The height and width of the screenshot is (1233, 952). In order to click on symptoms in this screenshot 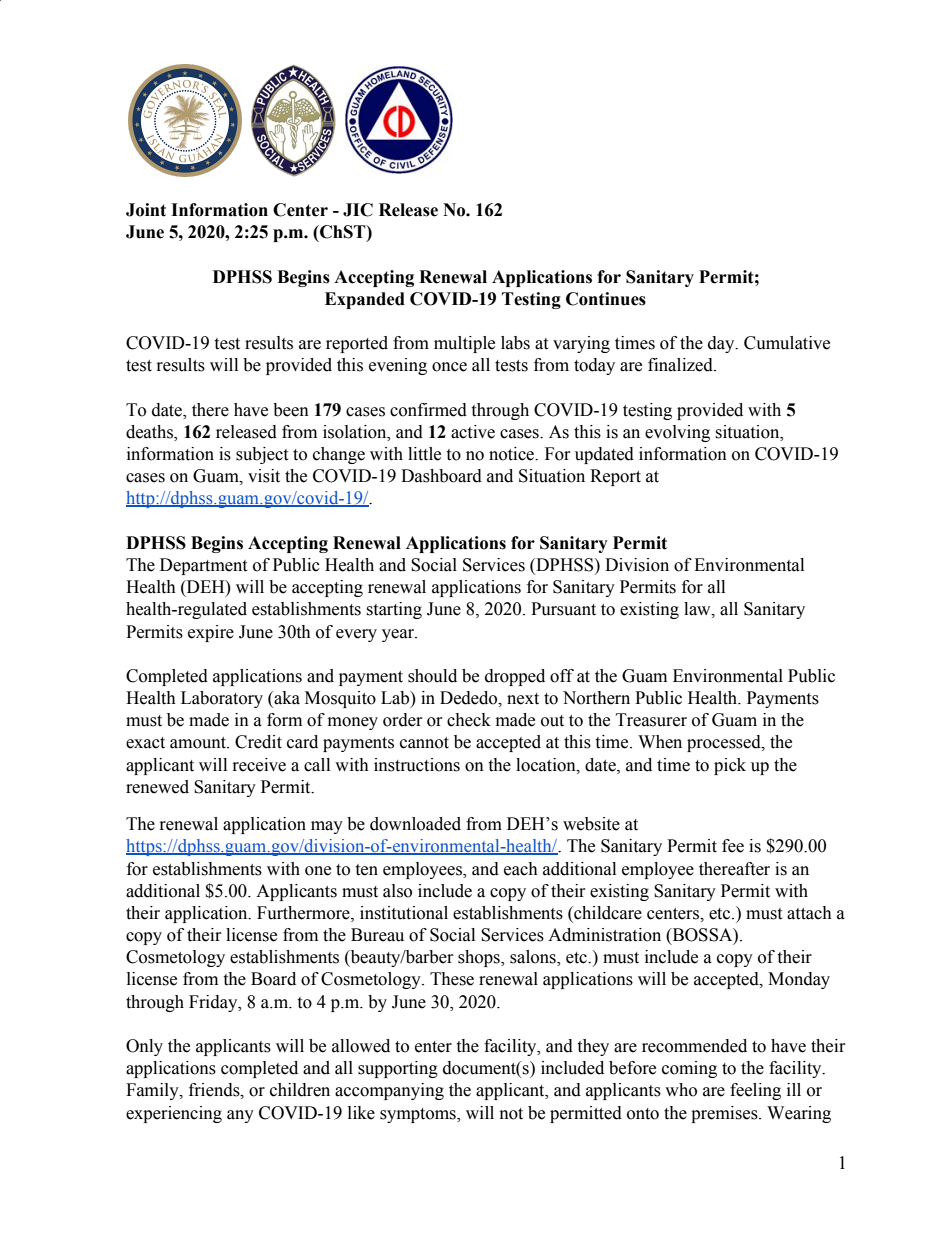, I will do `click(419, 1115)`.
